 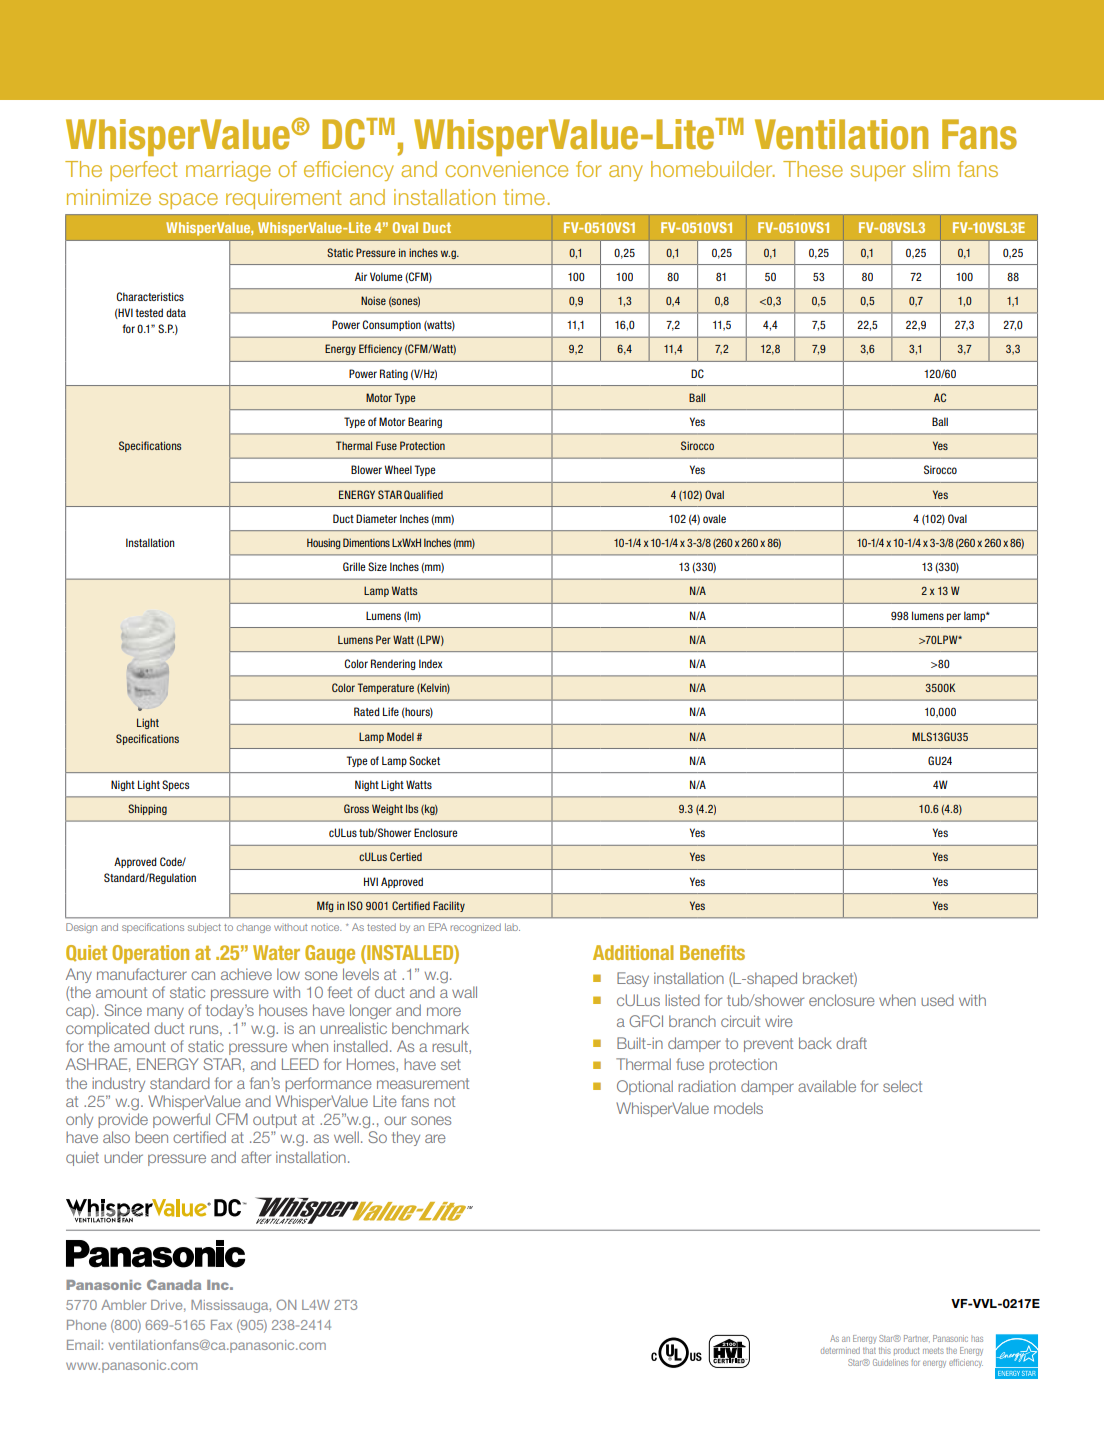 I want to click on set, so click(x=451, y=1064).
